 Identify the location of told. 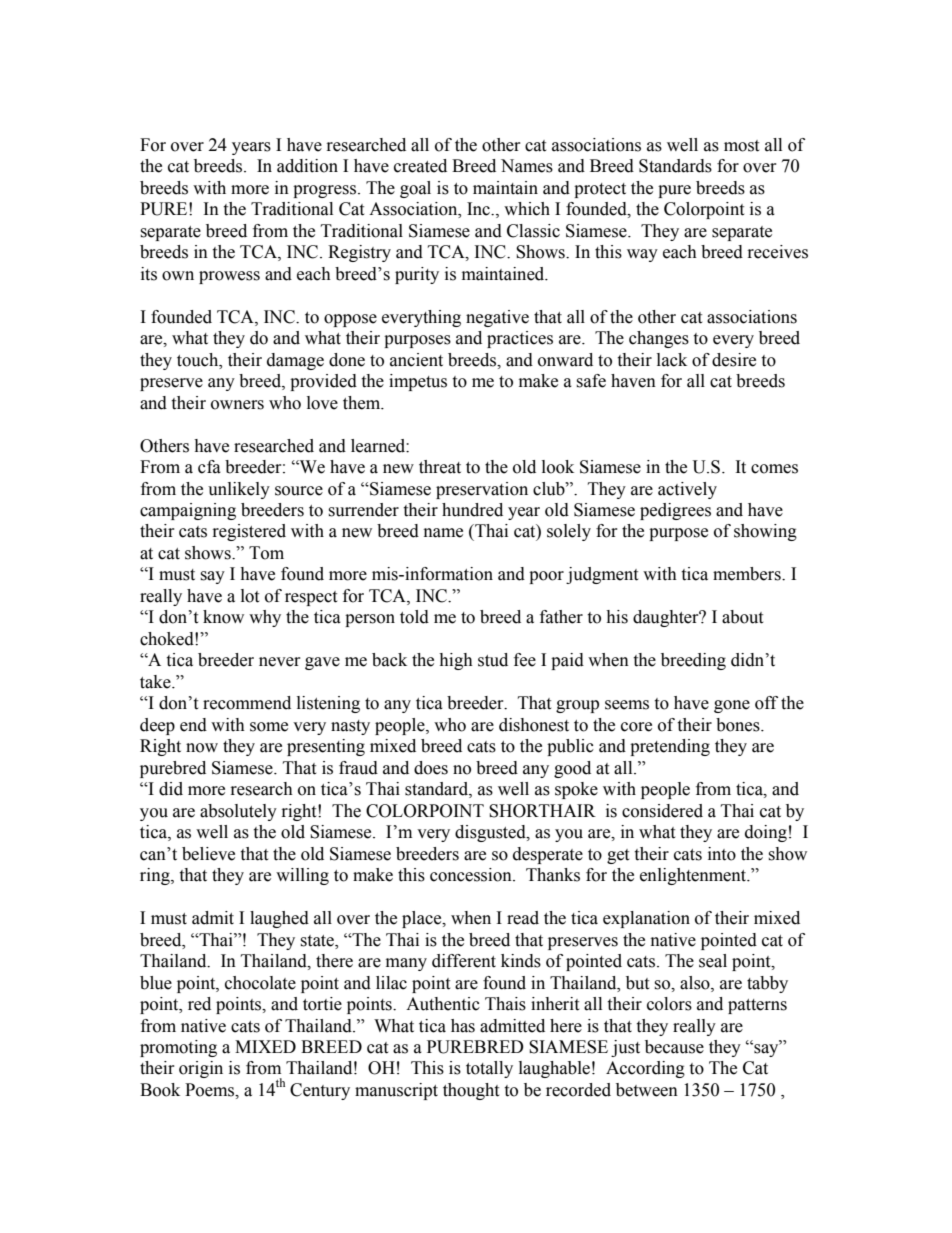
(414, 617).
